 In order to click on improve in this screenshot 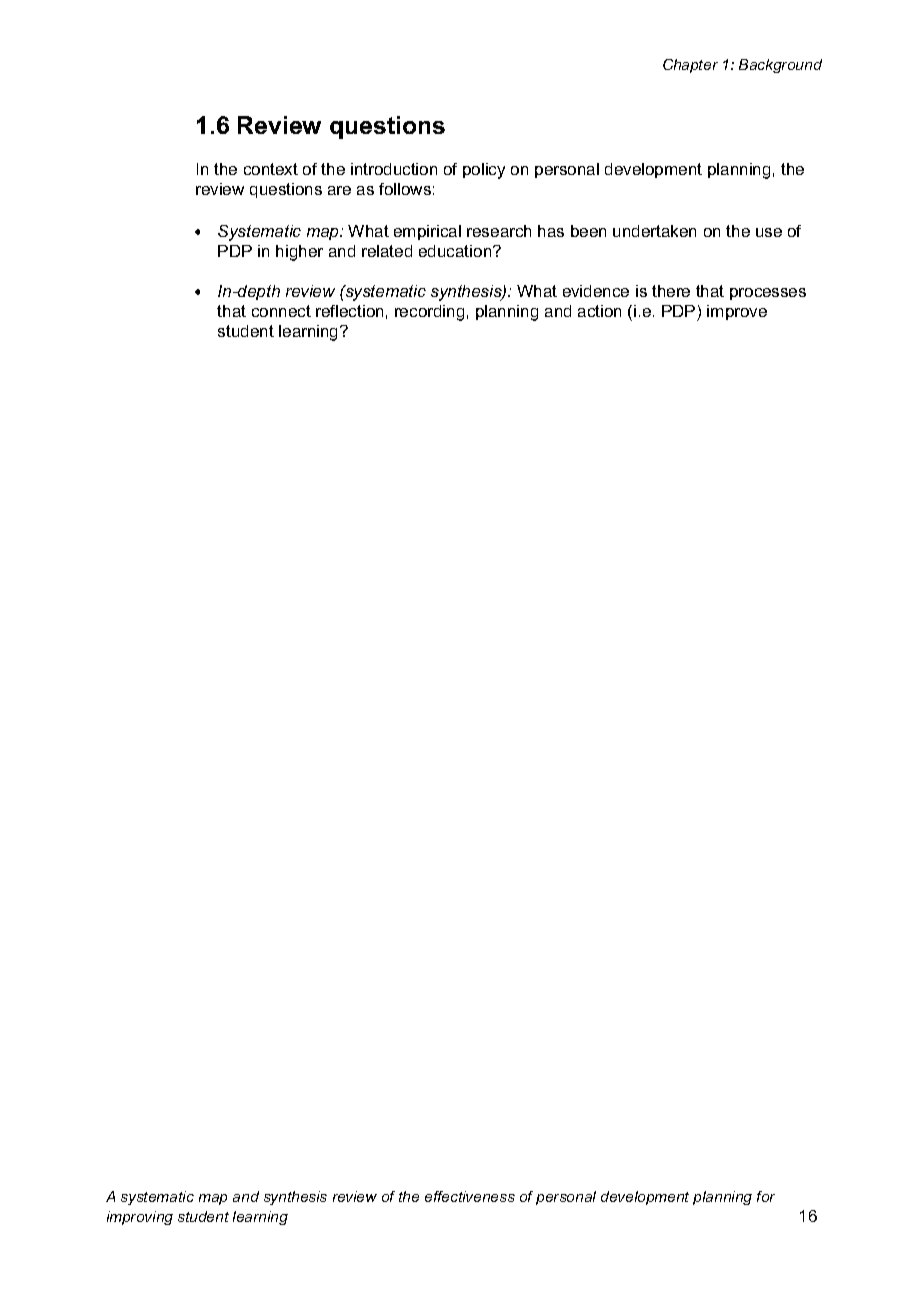, I will do `click(737, 312)`.
